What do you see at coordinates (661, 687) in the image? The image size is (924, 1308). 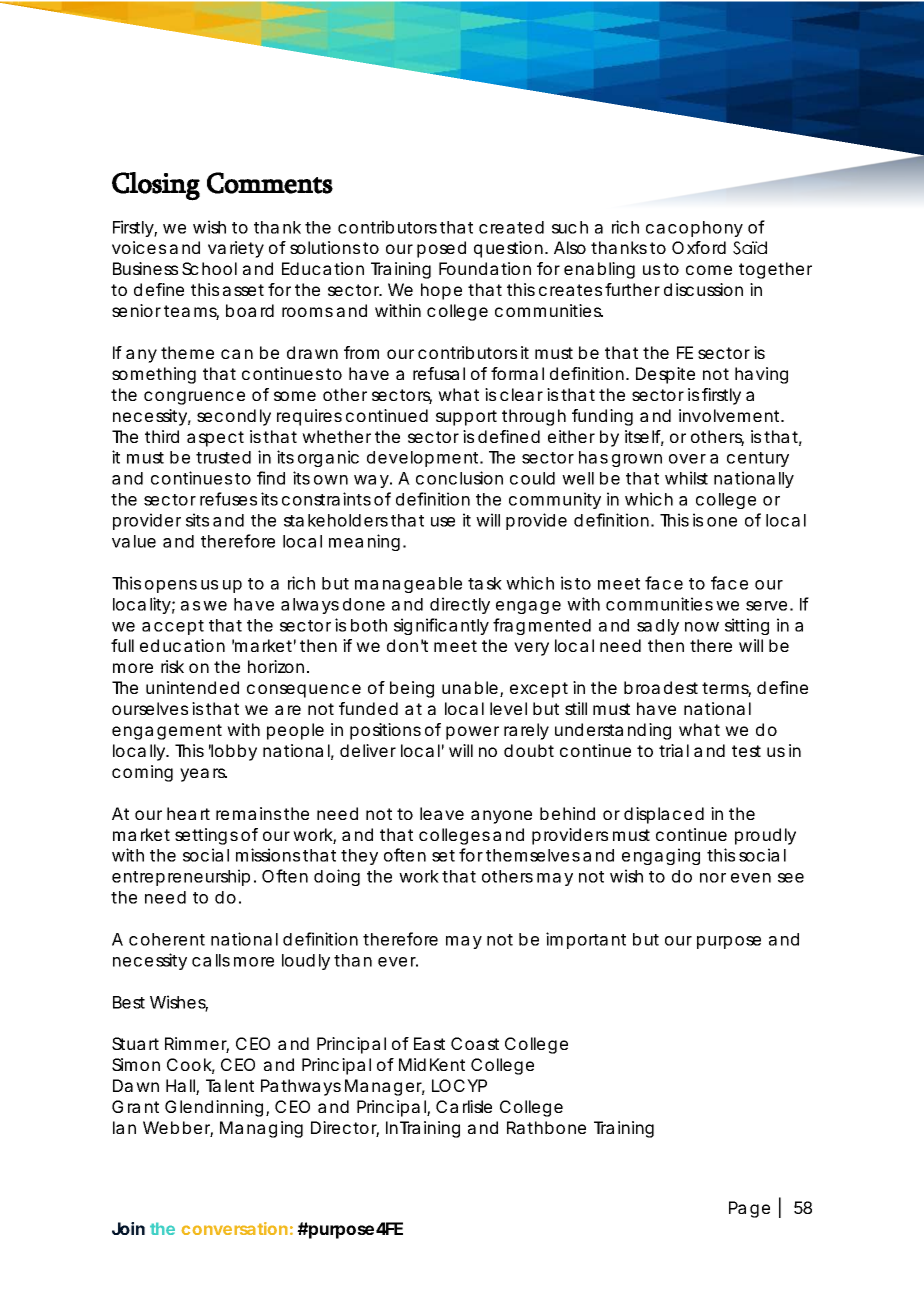 I see `broadest` at bounding box center [661, 687].
